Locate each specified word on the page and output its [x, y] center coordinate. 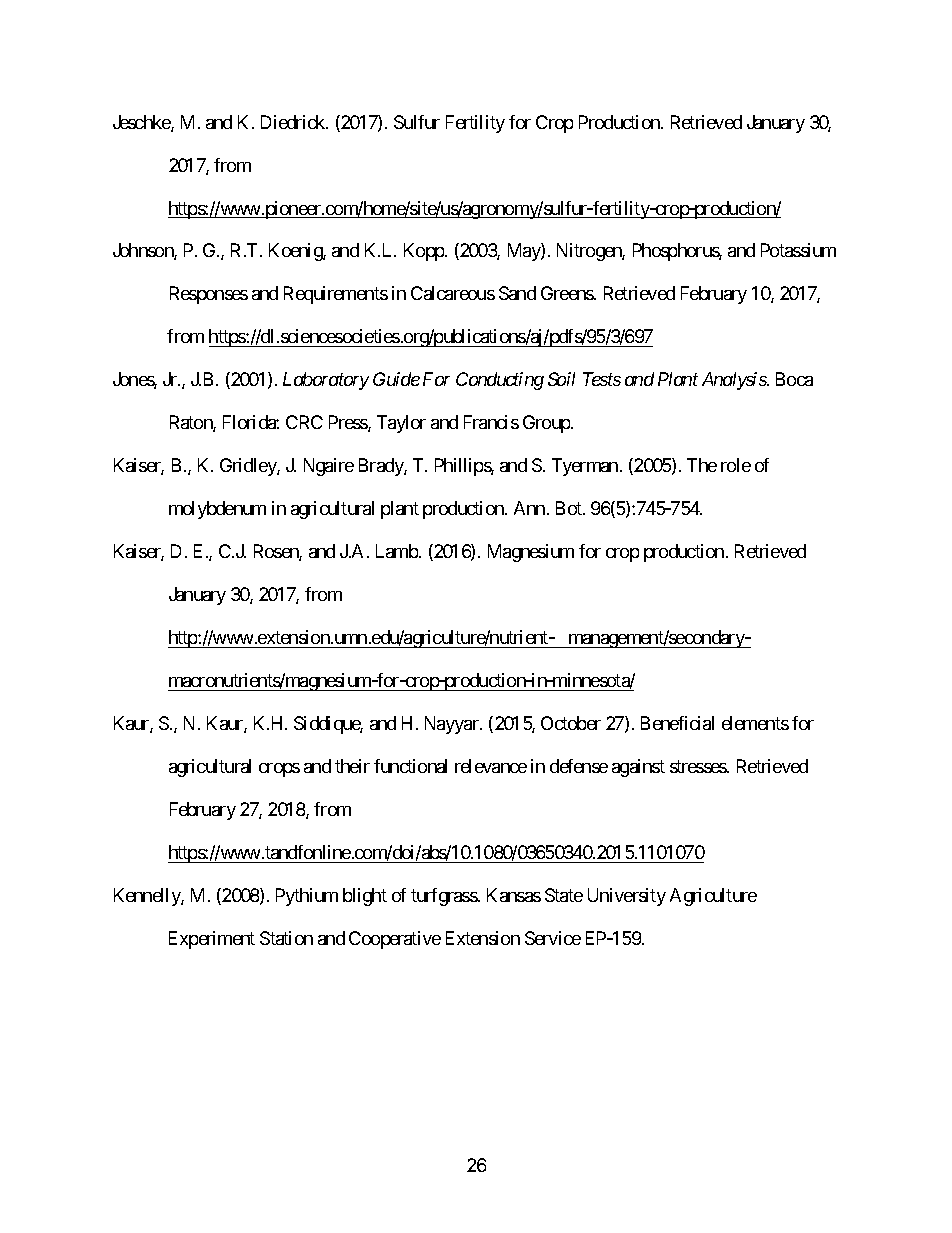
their [352, 766]
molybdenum [217, 510]
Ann [529, 508]
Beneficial [677, 723]
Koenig [296, 252]
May [525, 252]
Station [286, 938]
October [571, 723]
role [736, 465]
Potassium [798, 250]
